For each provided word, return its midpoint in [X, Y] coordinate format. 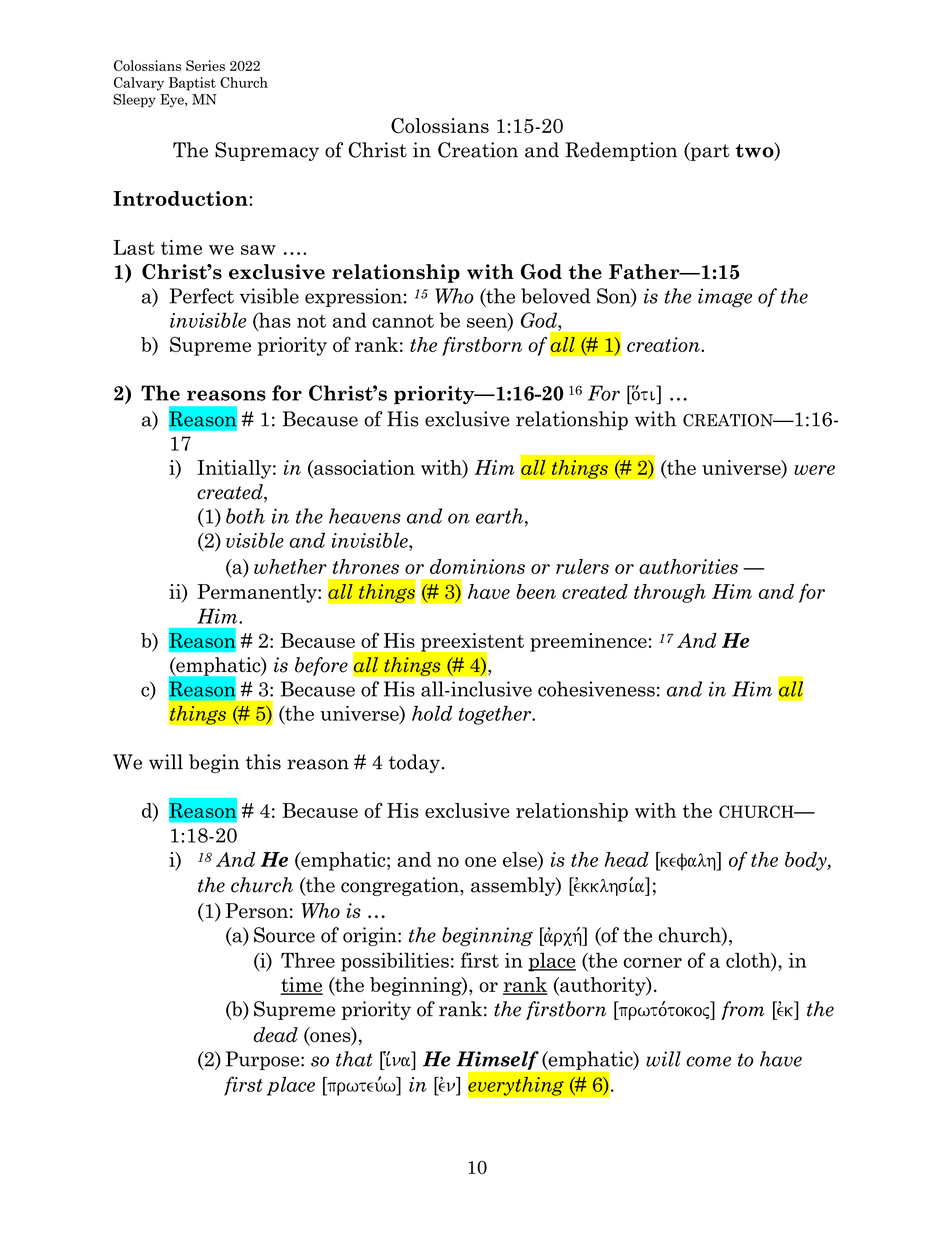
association [363, 467]
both [245, 516]
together [496, 715]
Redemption [621, 151]
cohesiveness [596, 689]
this [263, 762]
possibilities [395, 962]
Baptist [192, 84]
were [814, 470]
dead [275, 1035]
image [725, 298]
